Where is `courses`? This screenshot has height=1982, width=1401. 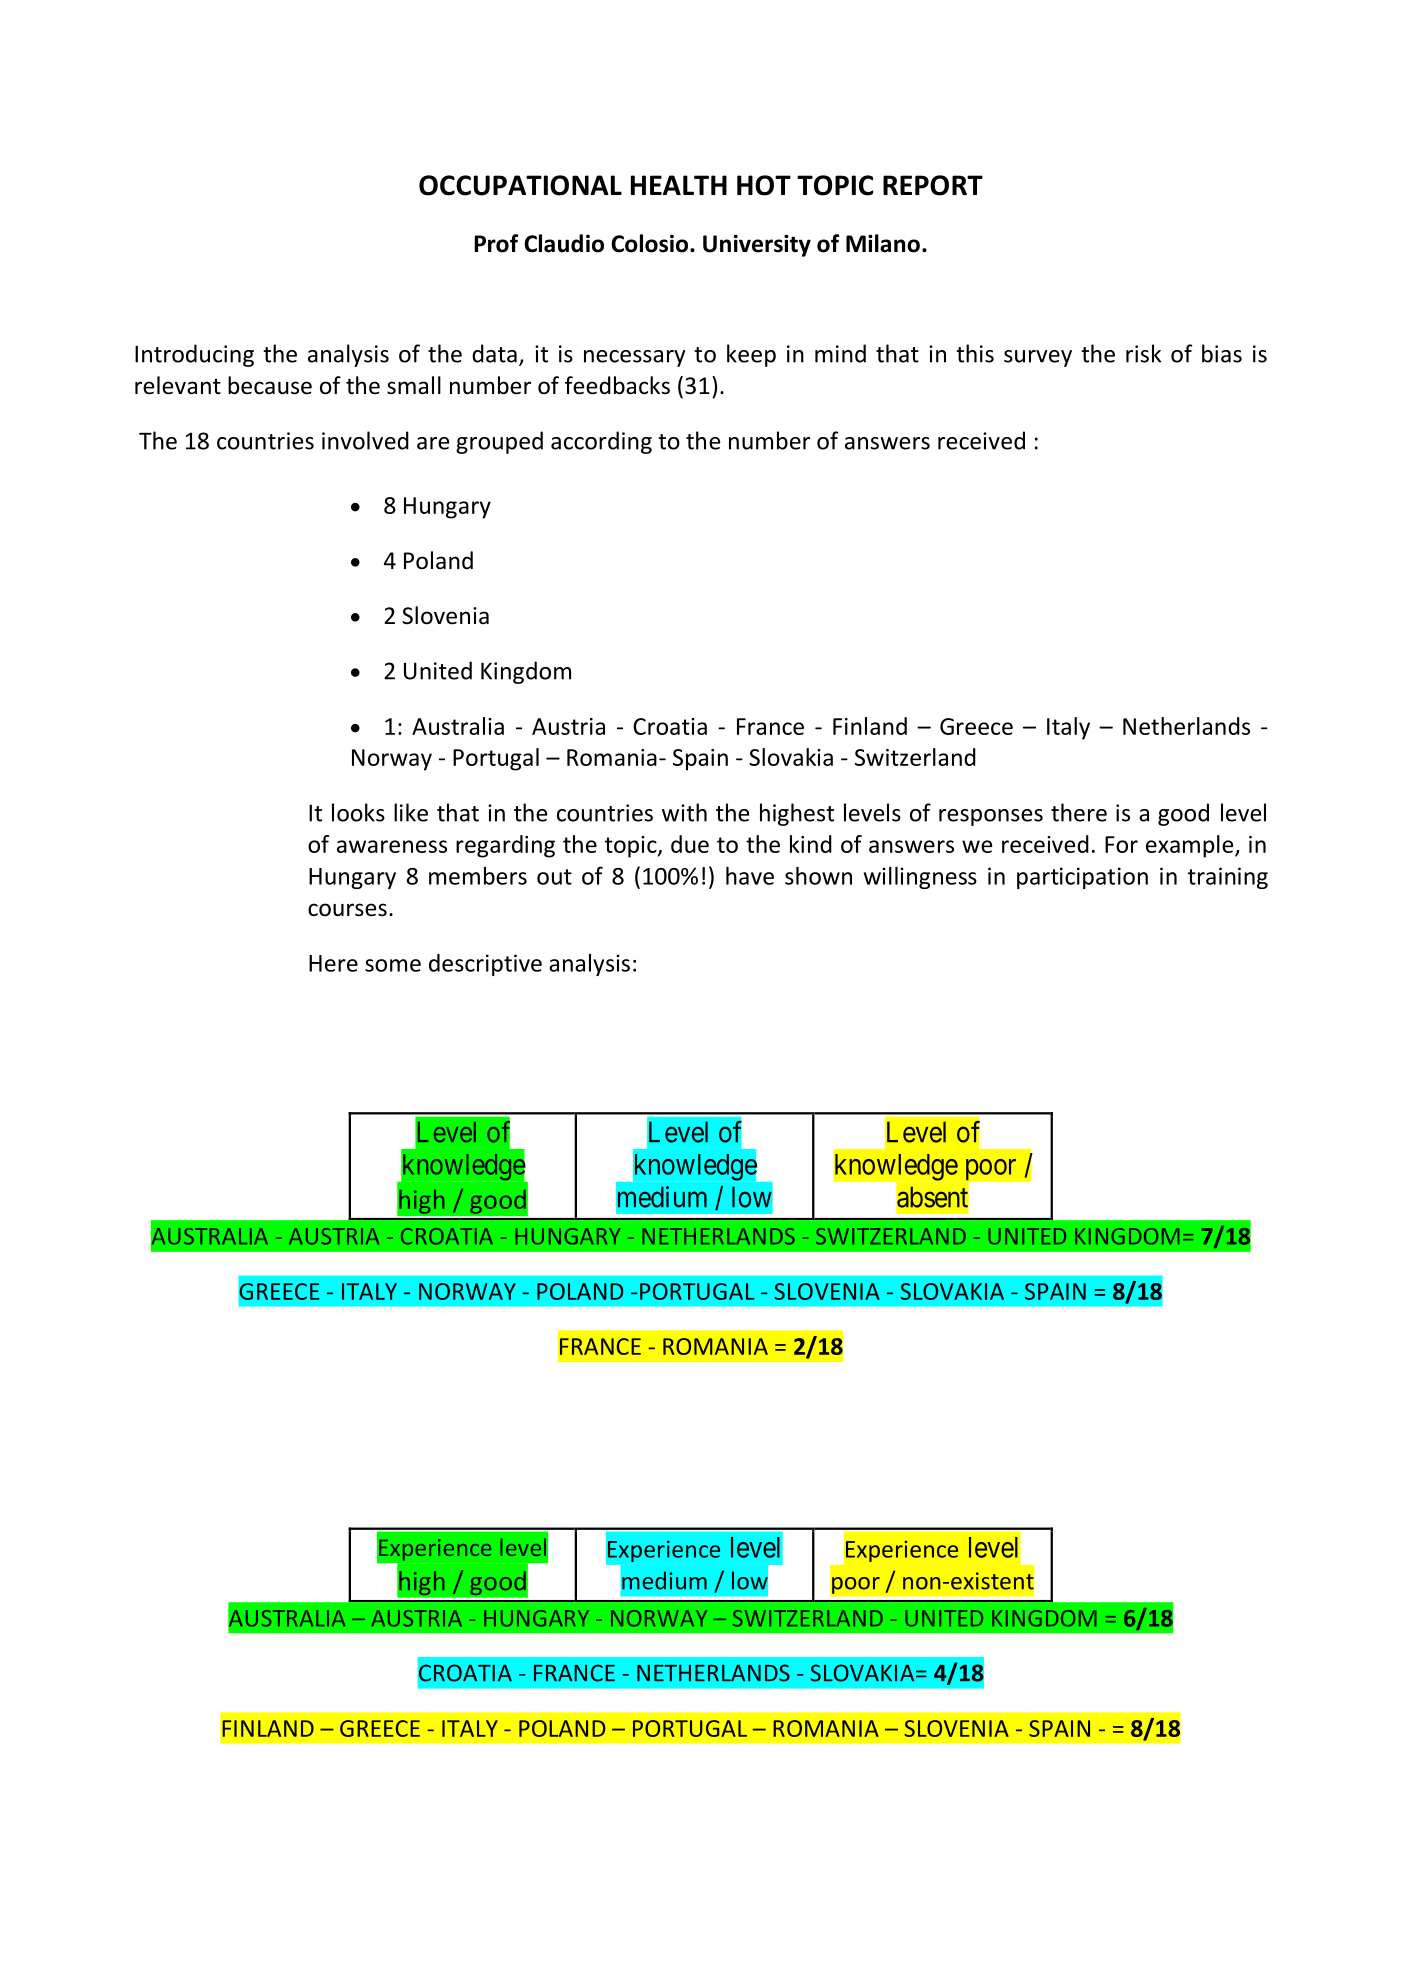 courses is located at coordinates (347, 910).
